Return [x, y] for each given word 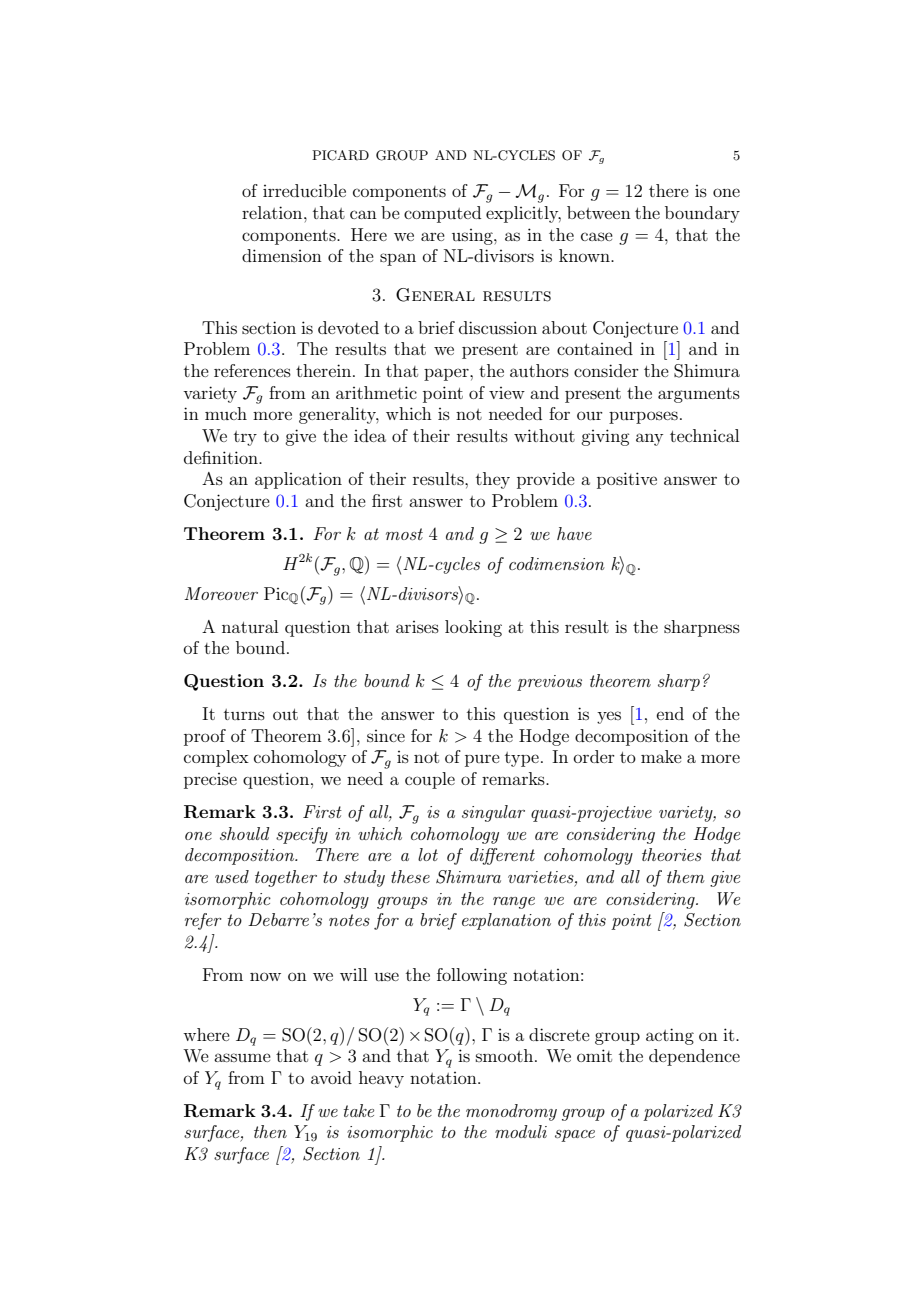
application [298, 480]
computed [442, 214]
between [599, 212]
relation [273, 212]
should [245, 833]
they [493, 480]
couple [430, 780]
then [270, 1131]
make [661, 756]
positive [627, 480]
